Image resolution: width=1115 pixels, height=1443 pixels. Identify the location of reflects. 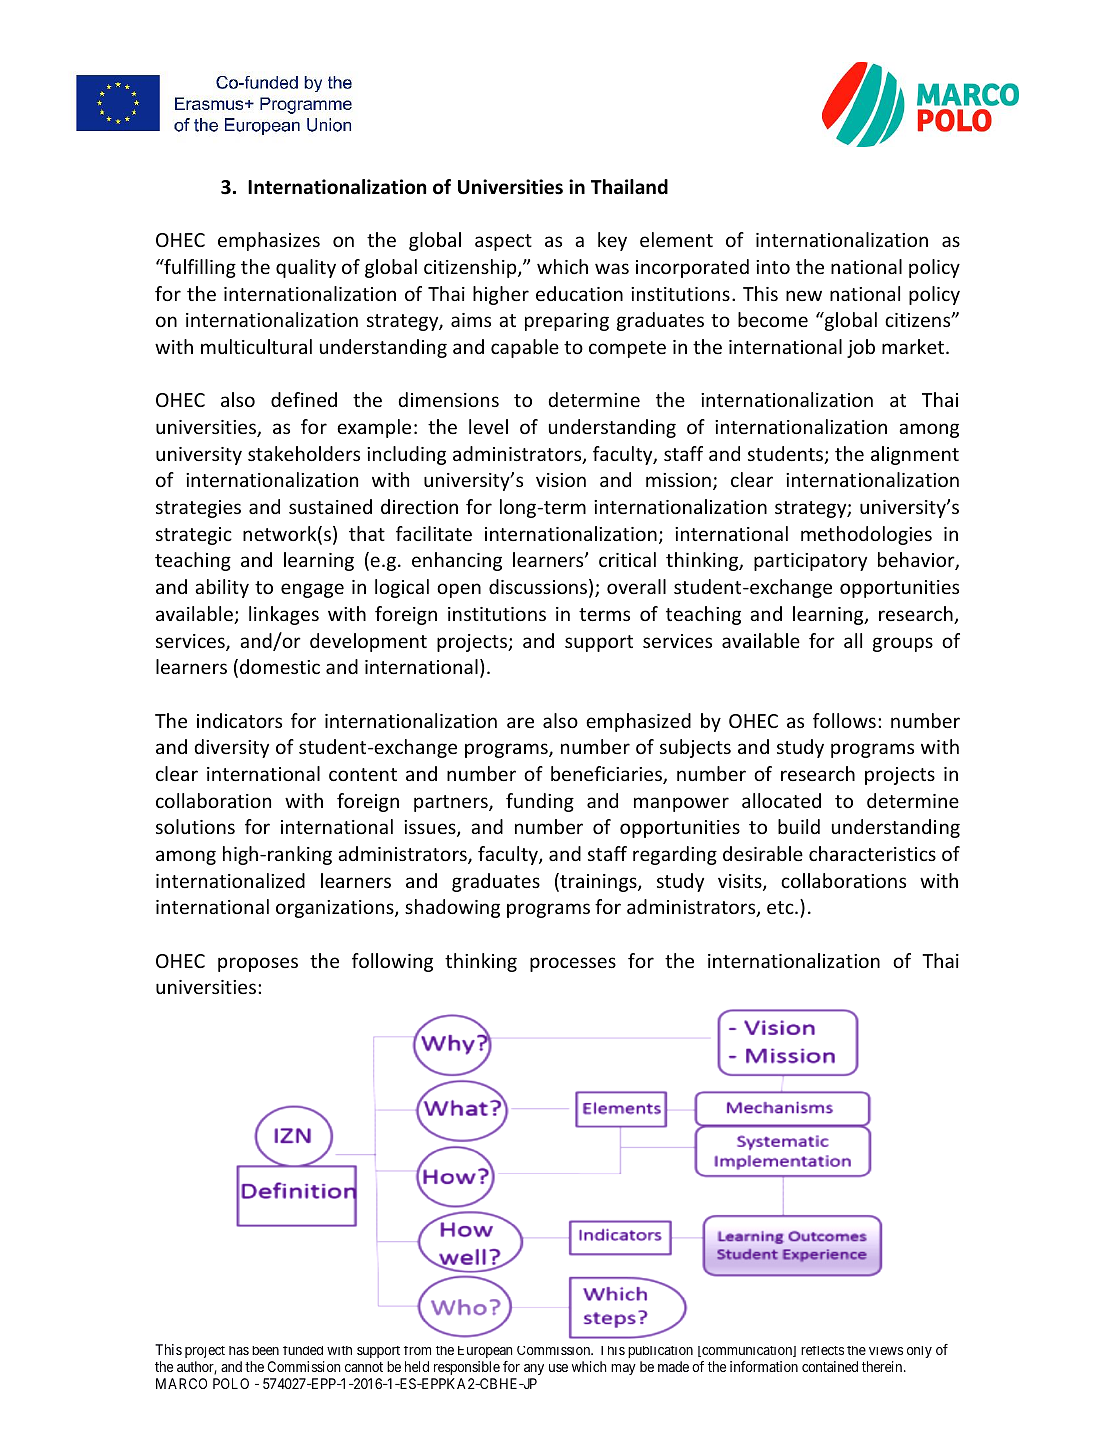
(822, 1350).
